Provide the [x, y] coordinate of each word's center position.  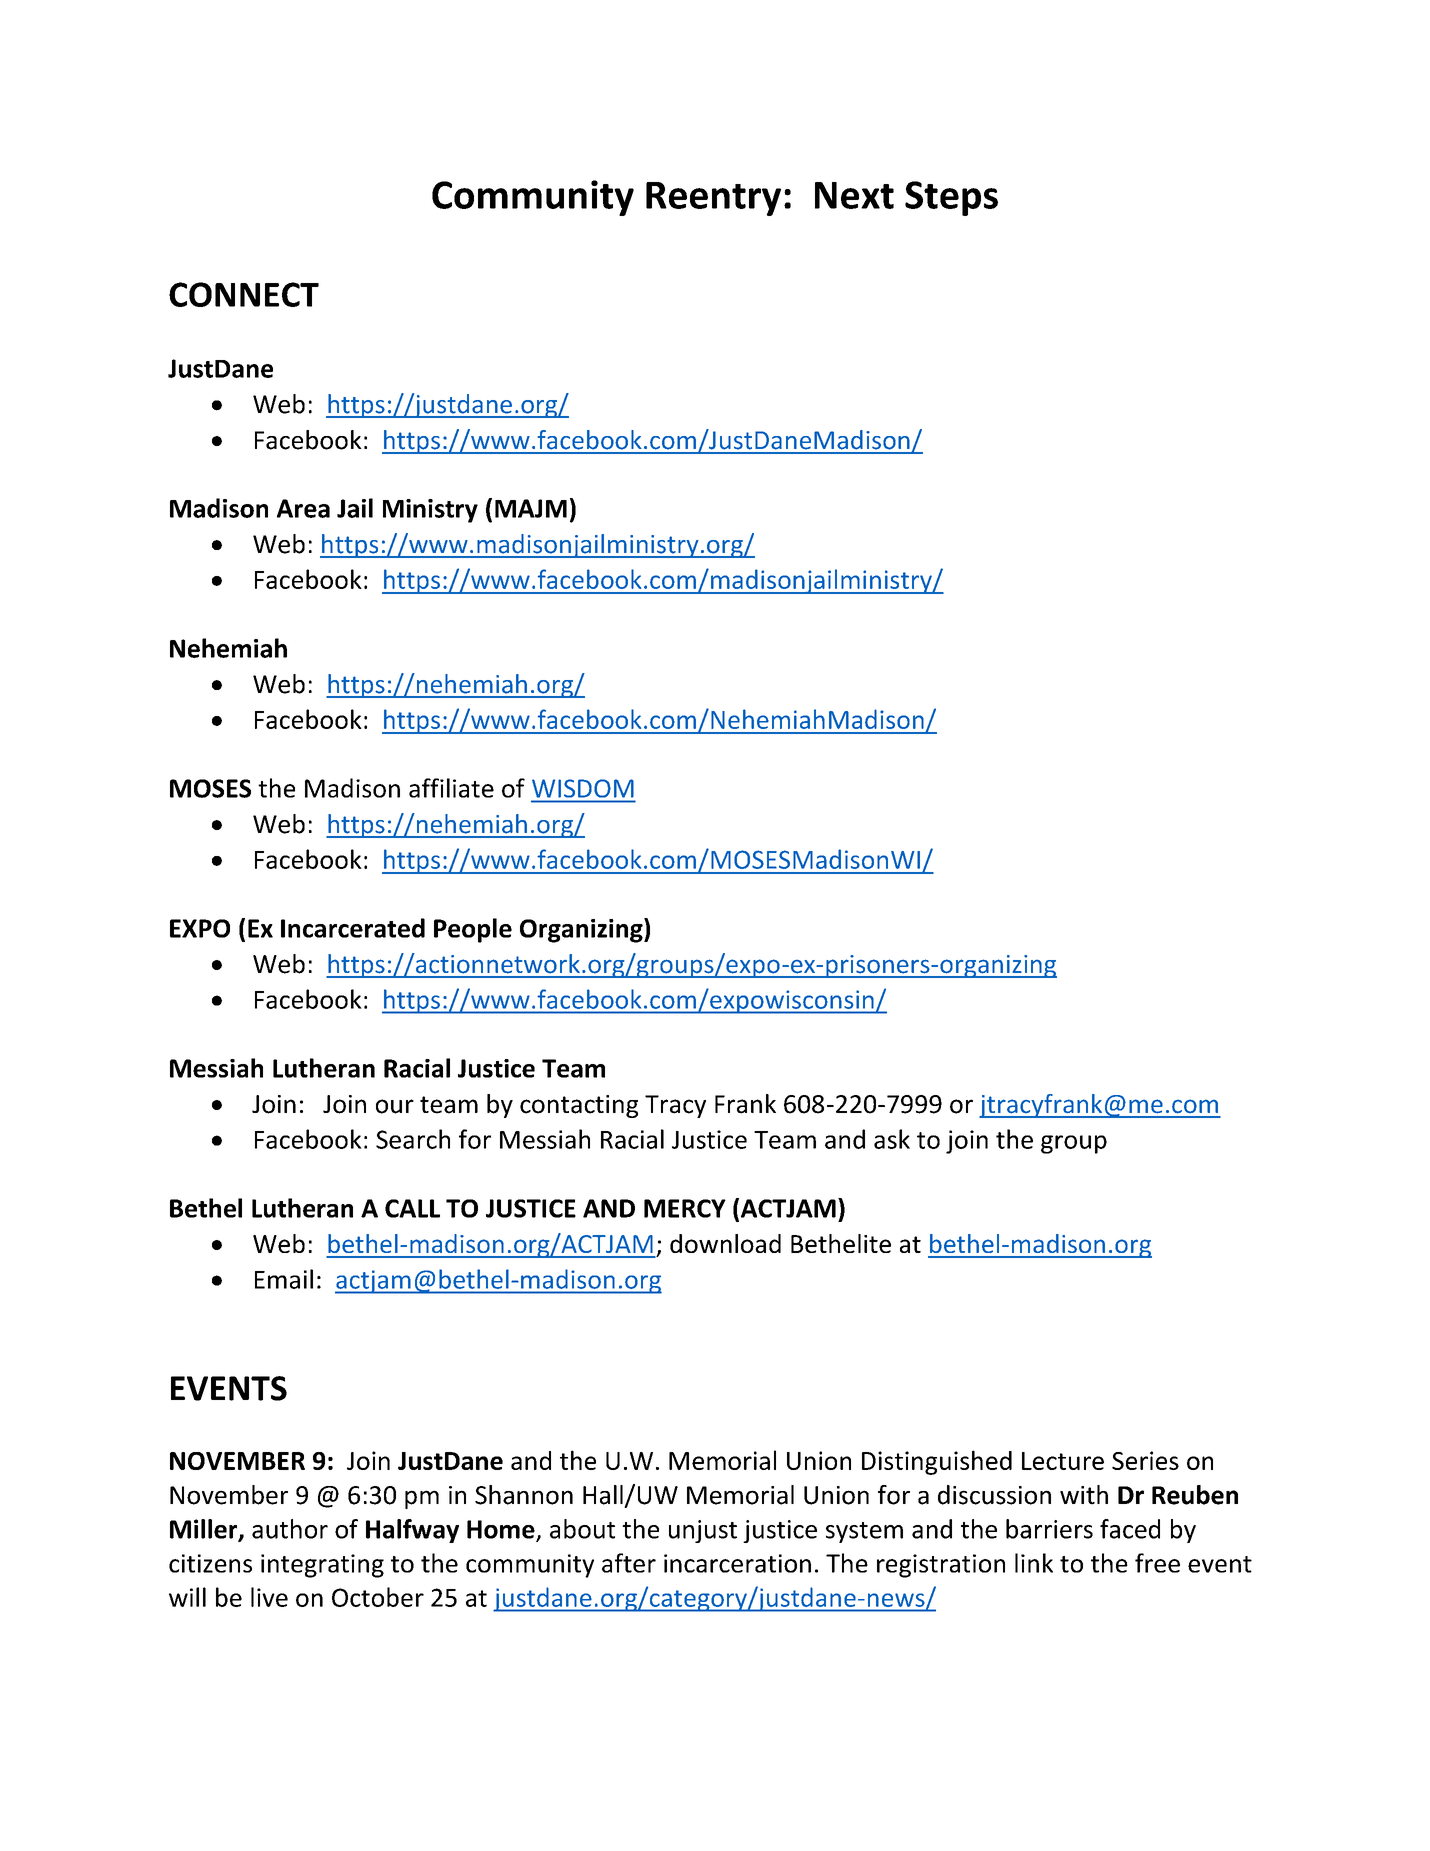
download [725, 1243]
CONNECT [244, 294]
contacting [579, 1106]
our [395, 1106]
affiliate [451, 788]
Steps [951, 198]
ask [892, 1139]
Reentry [713, 199]
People [473, 930]
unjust [703, 1531]
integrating [322, 1566]
